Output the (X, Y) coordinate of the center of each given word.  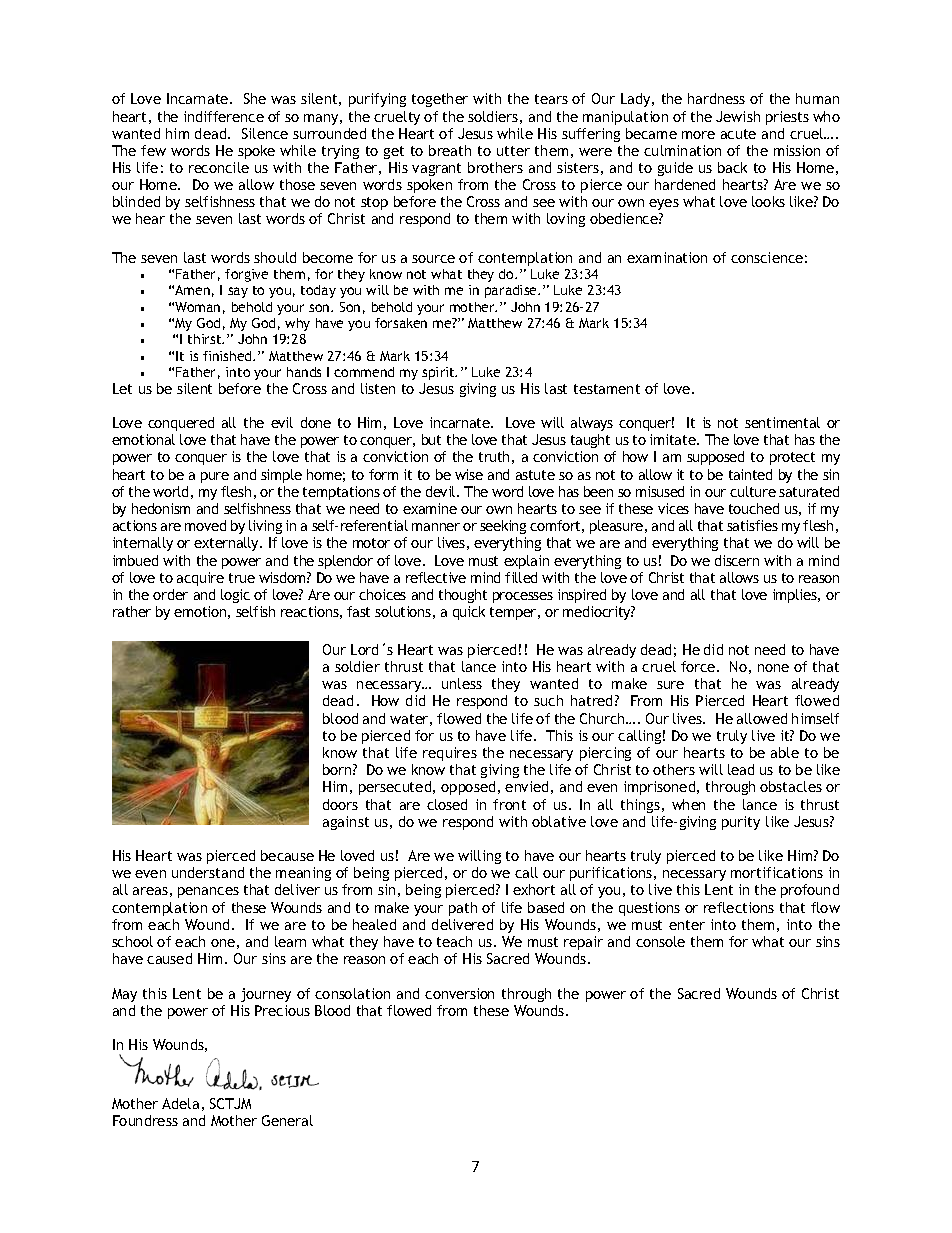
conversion (459, 993)
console (660, 941)
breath (450, 150)
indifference (224, 116)
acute (738, 134)
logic (235, 596)
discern (737, 560)
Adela (180, 1103)
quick (469, 613)
